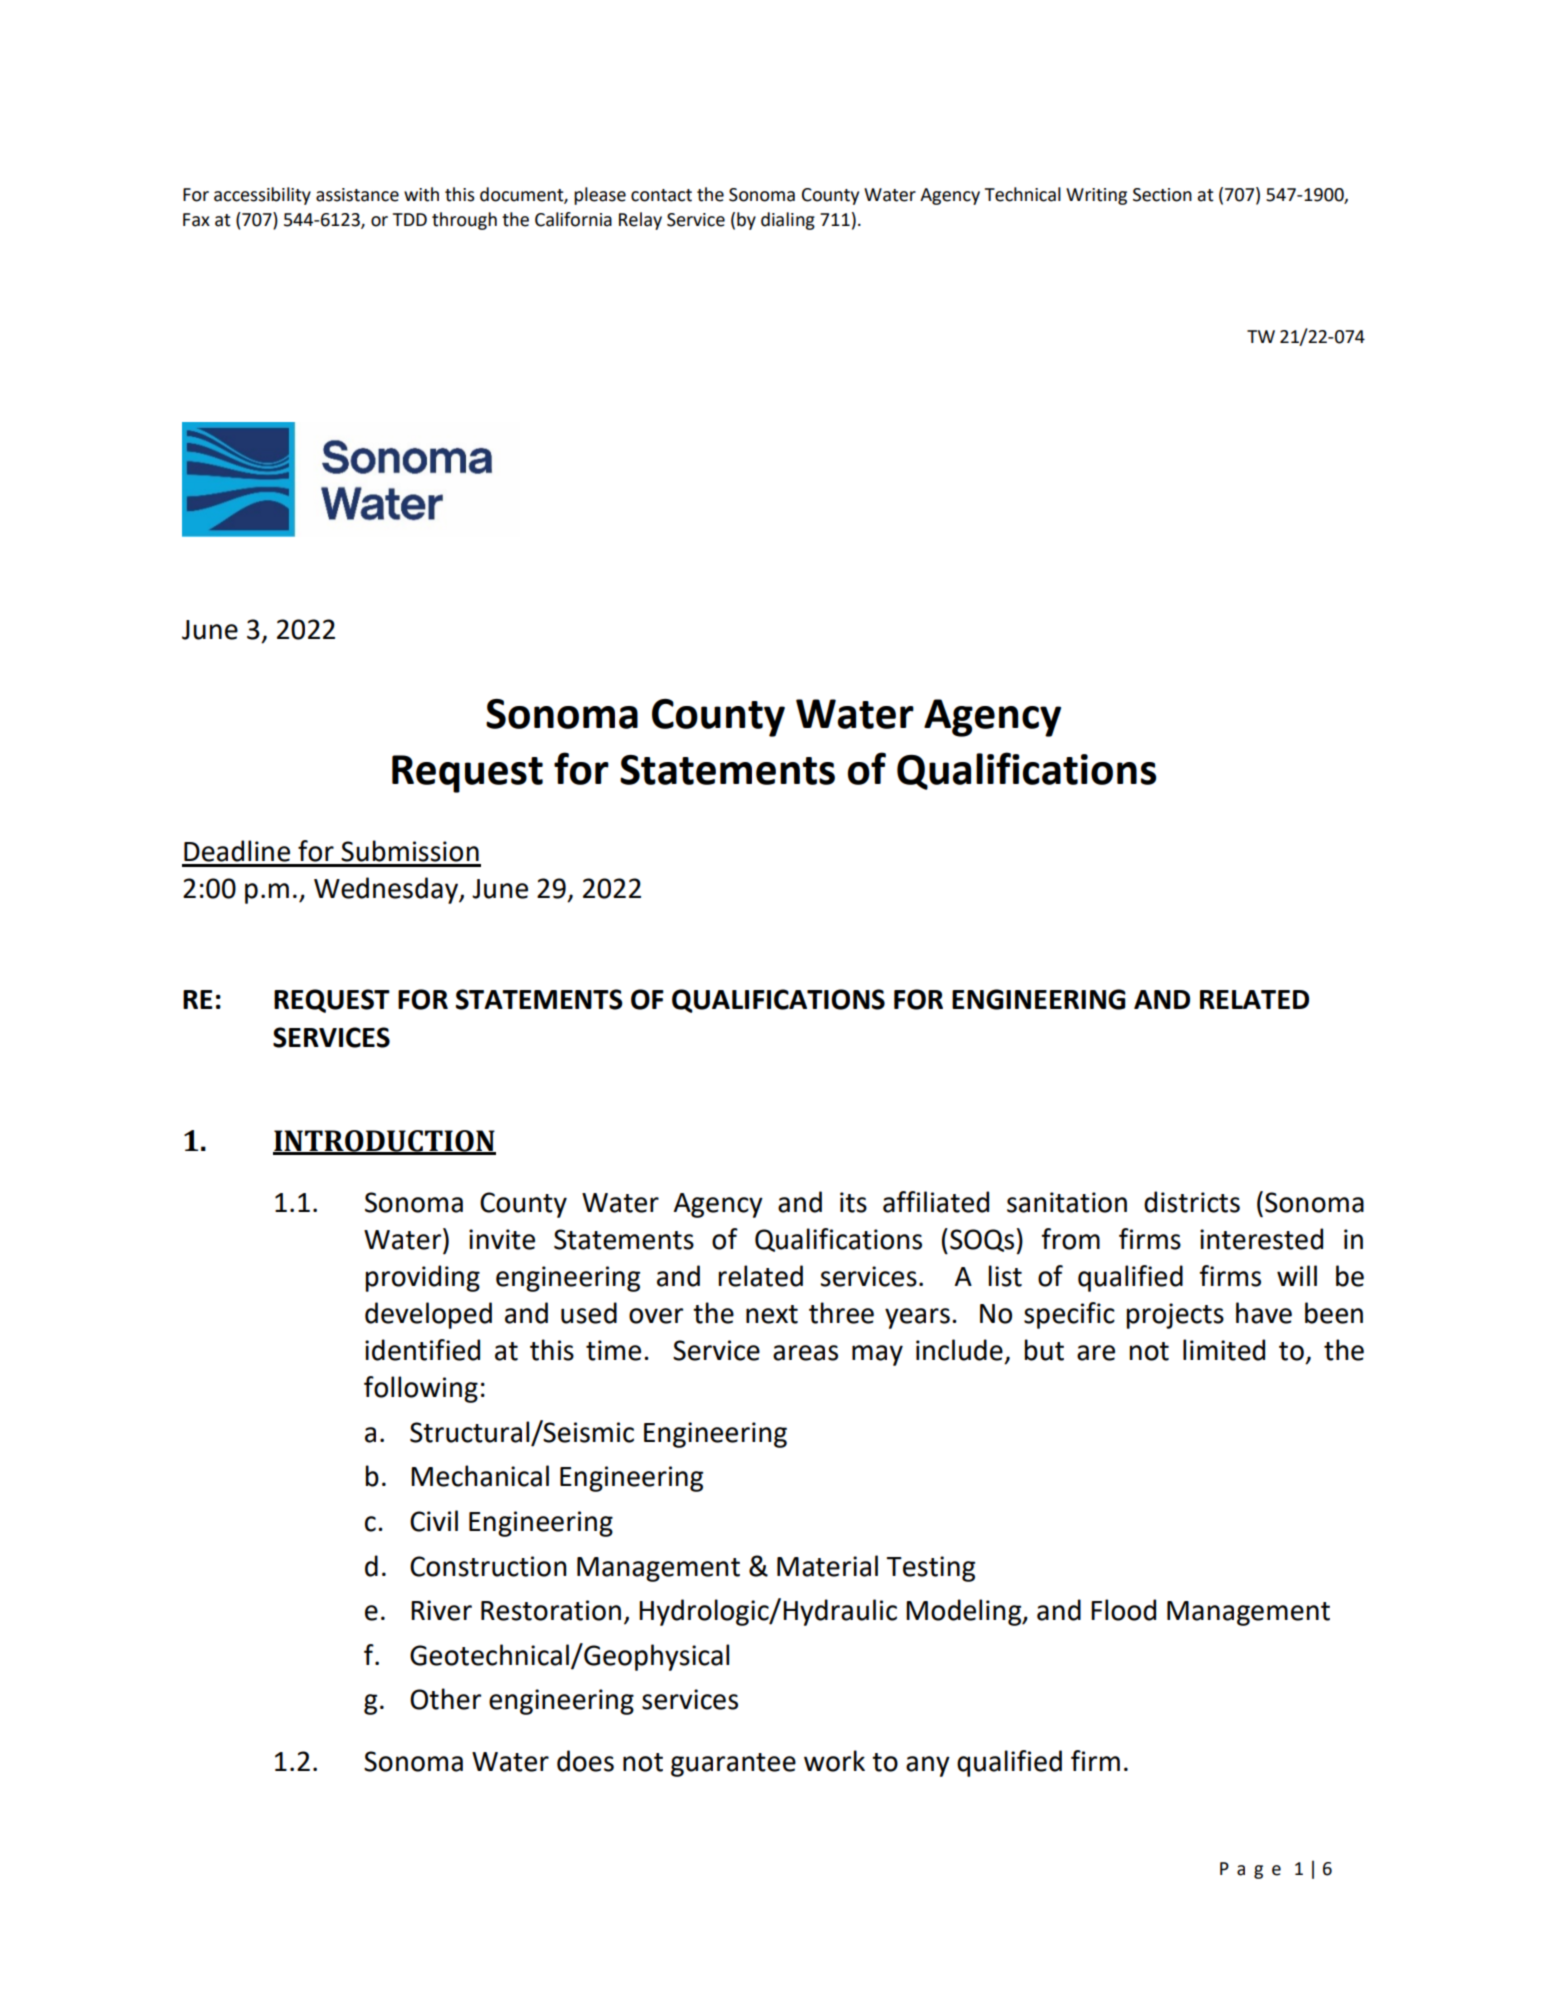  Describe the element at coordinates (788, 221) in the screenshot. I see `dialing` at that location.
